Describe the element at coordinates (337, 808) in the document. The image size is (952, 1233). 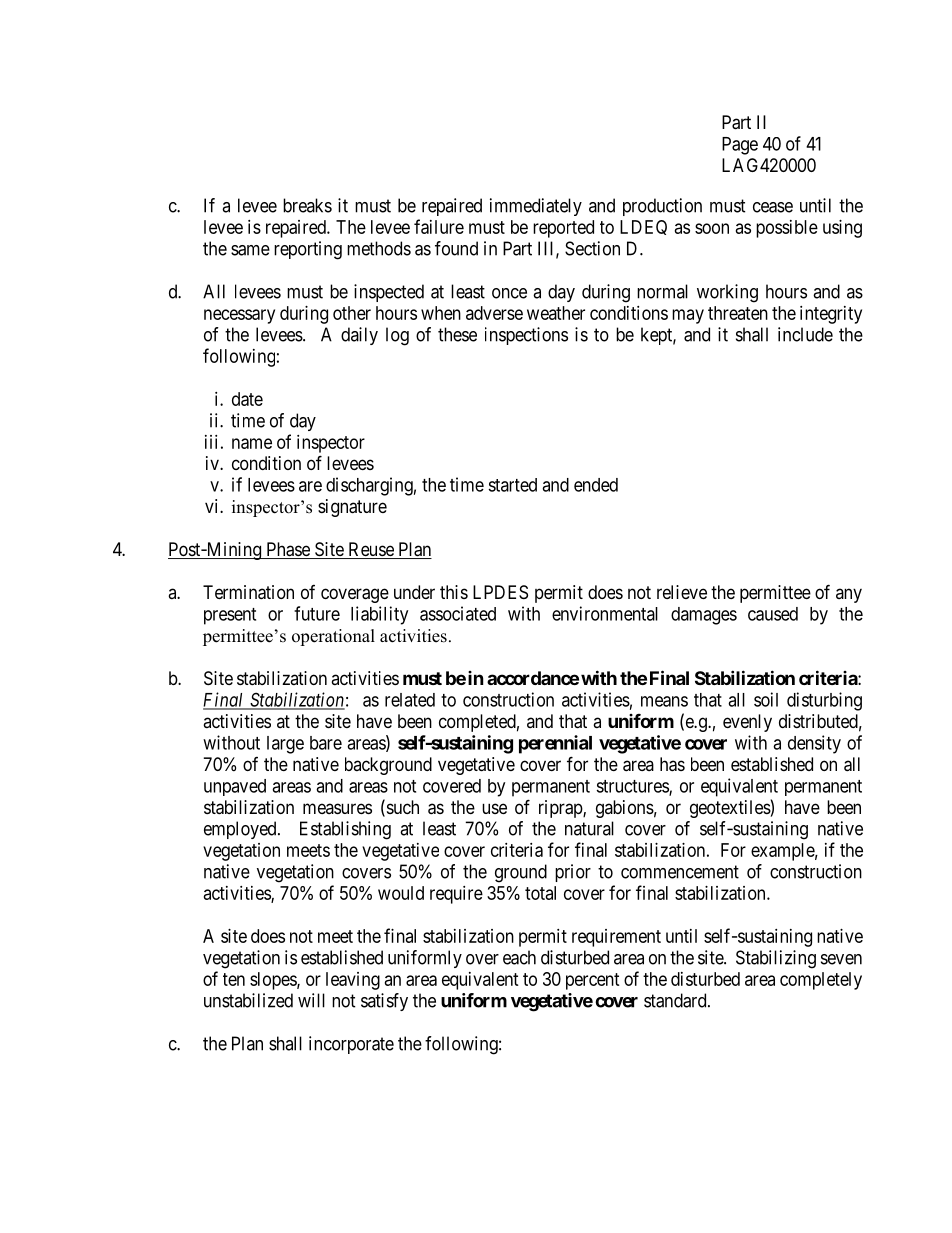
I see `measures` at that location.
